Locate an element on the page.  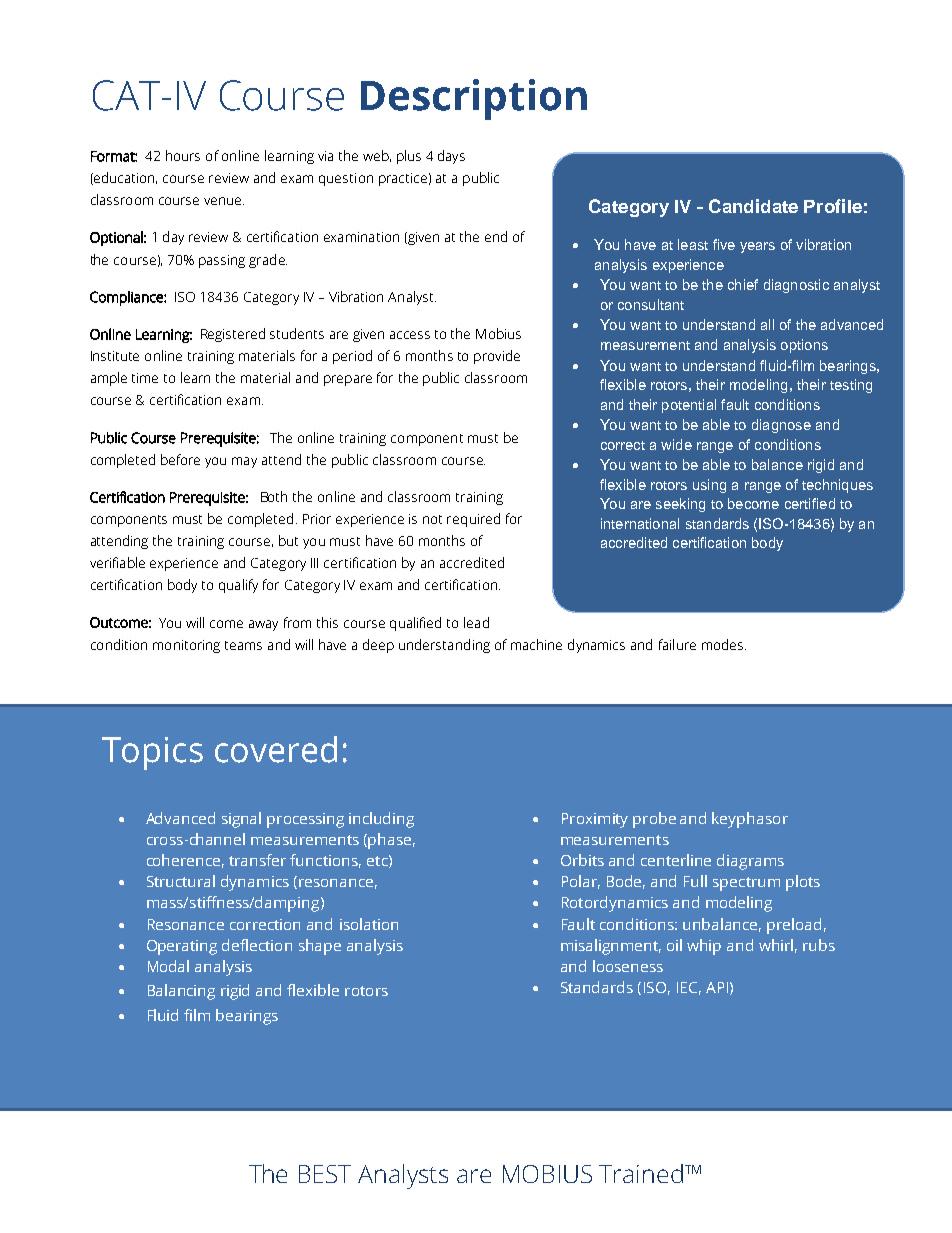
BEST is located at coordinates (325, 1174).
